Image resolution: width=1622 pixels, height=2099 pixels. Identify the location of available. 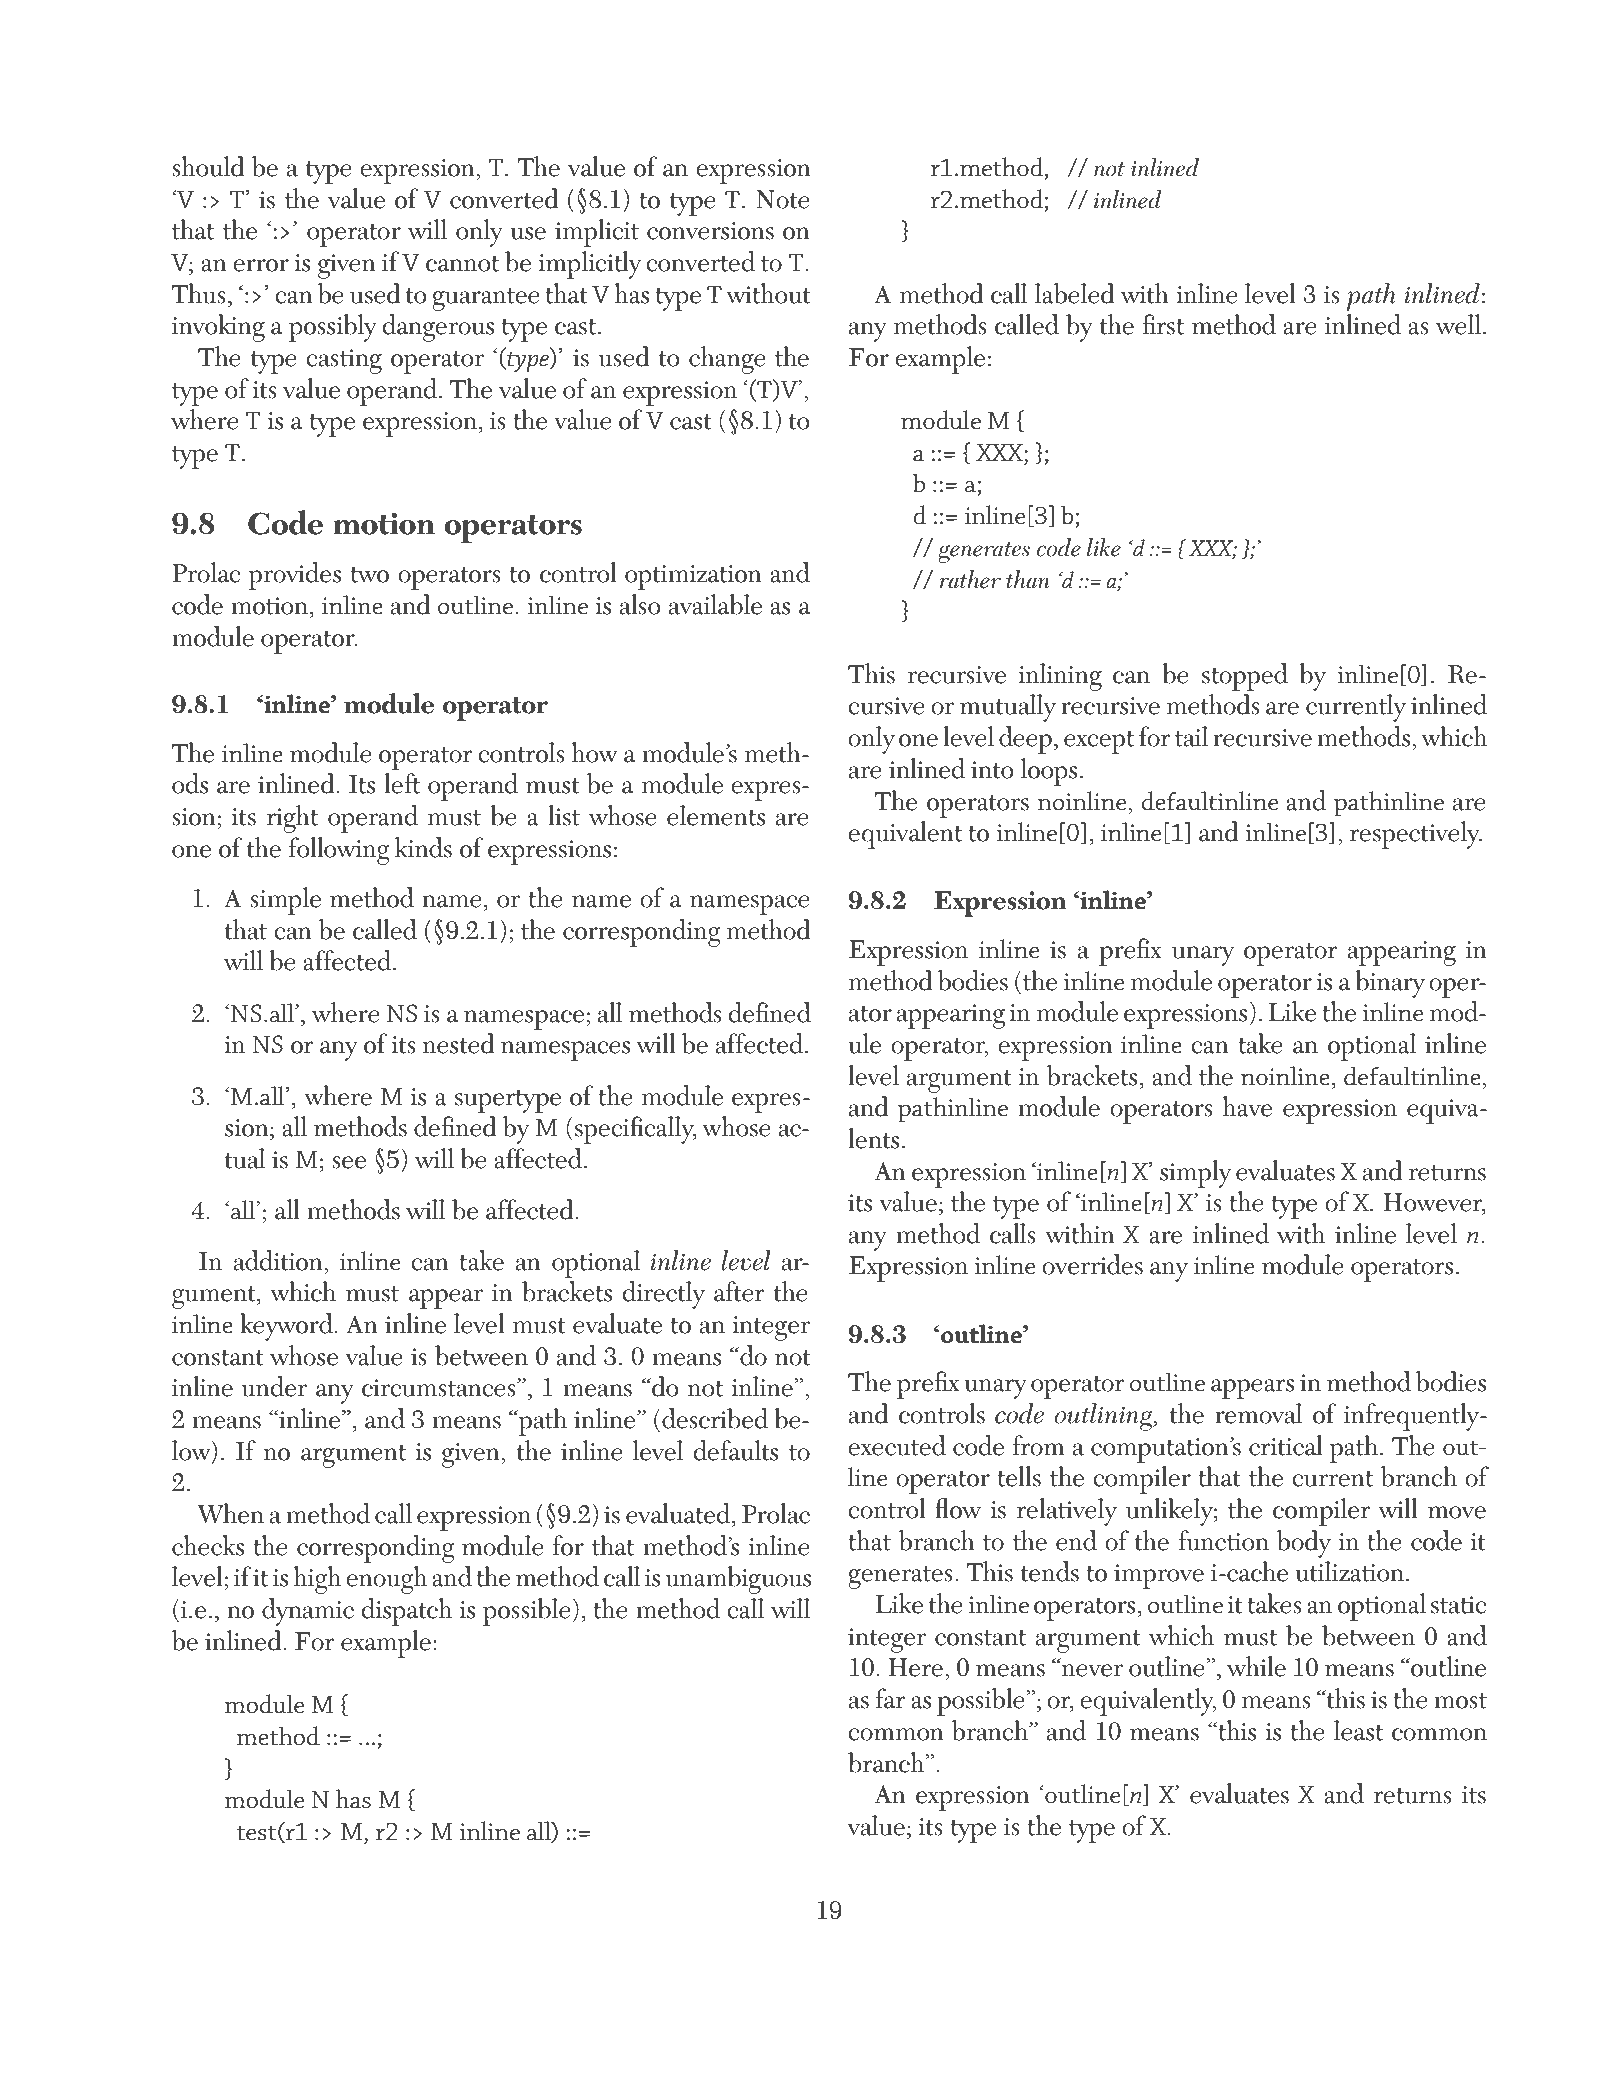
(715, 604).
